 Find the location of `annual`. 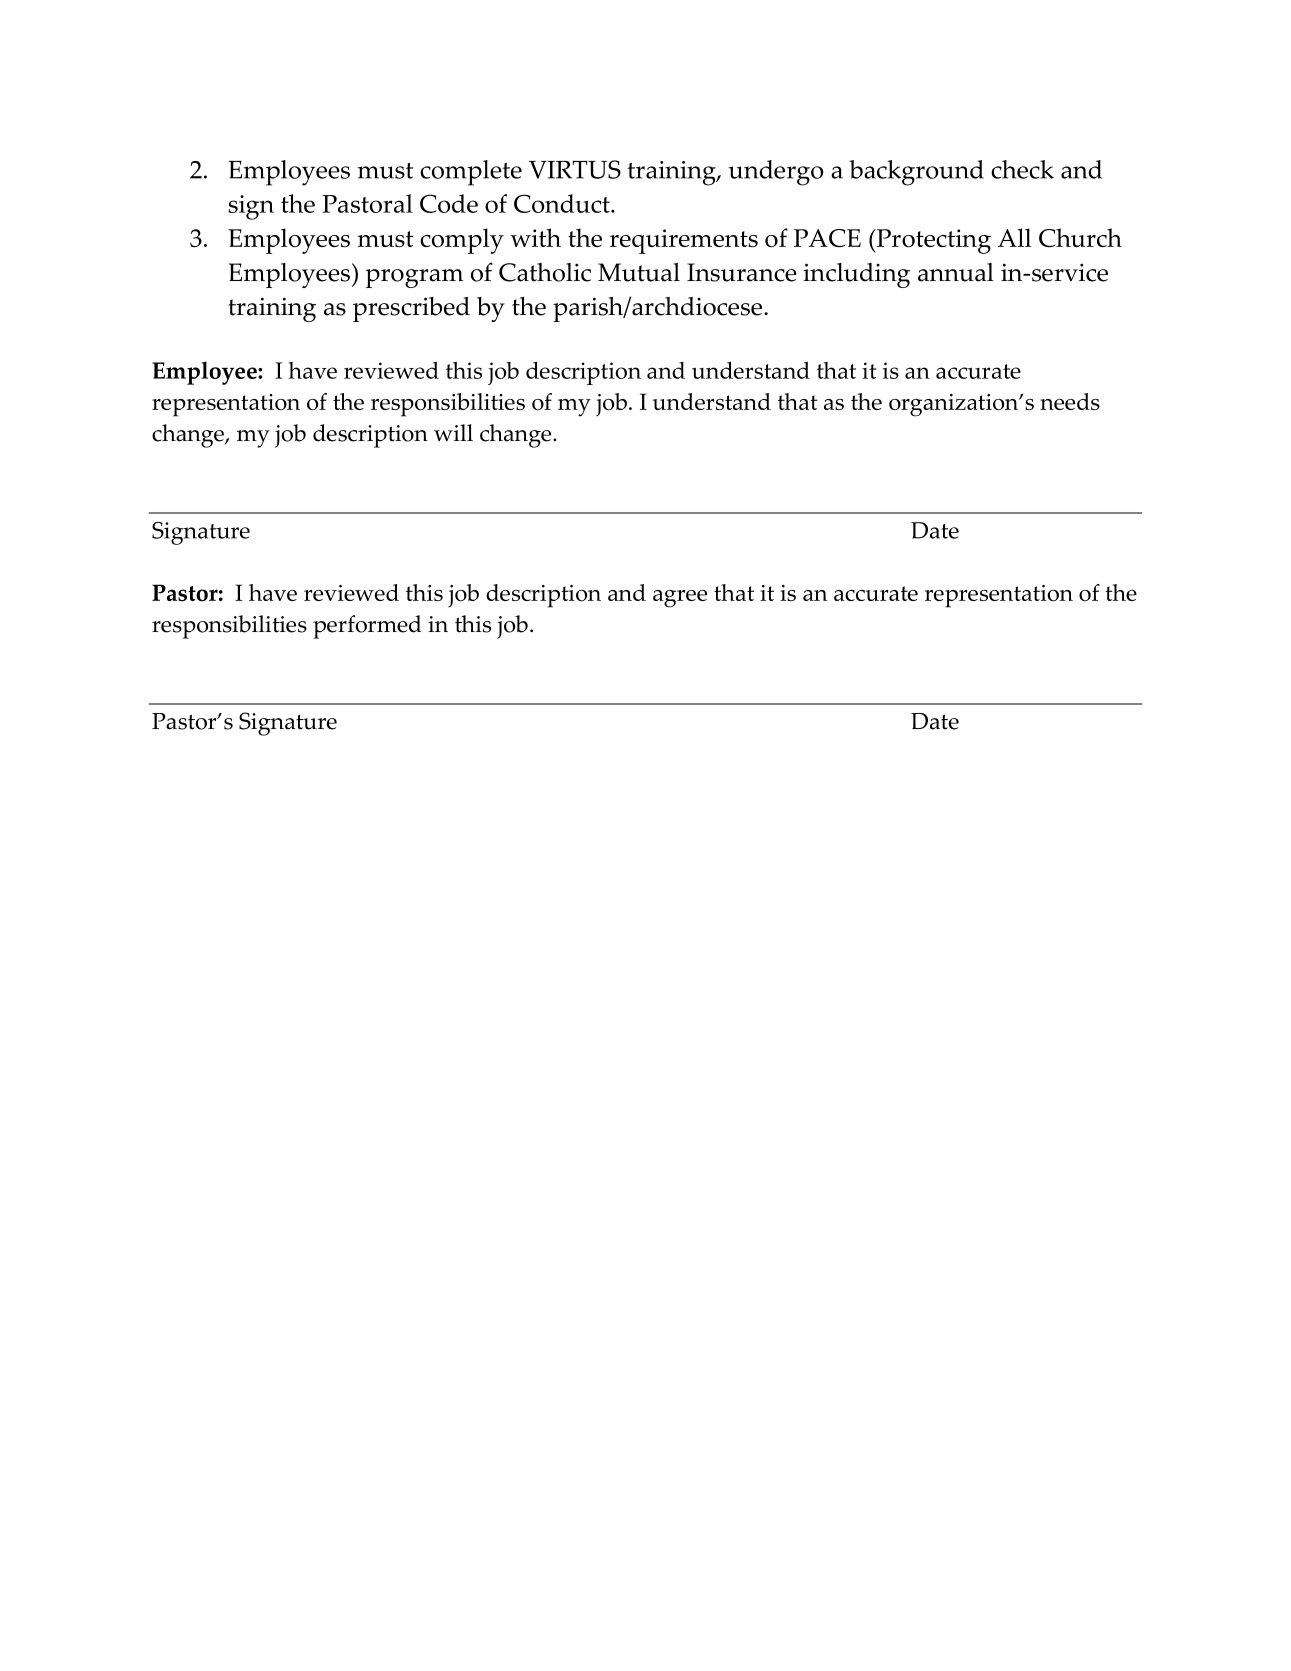

annual is located at coordinates (956, 272).
